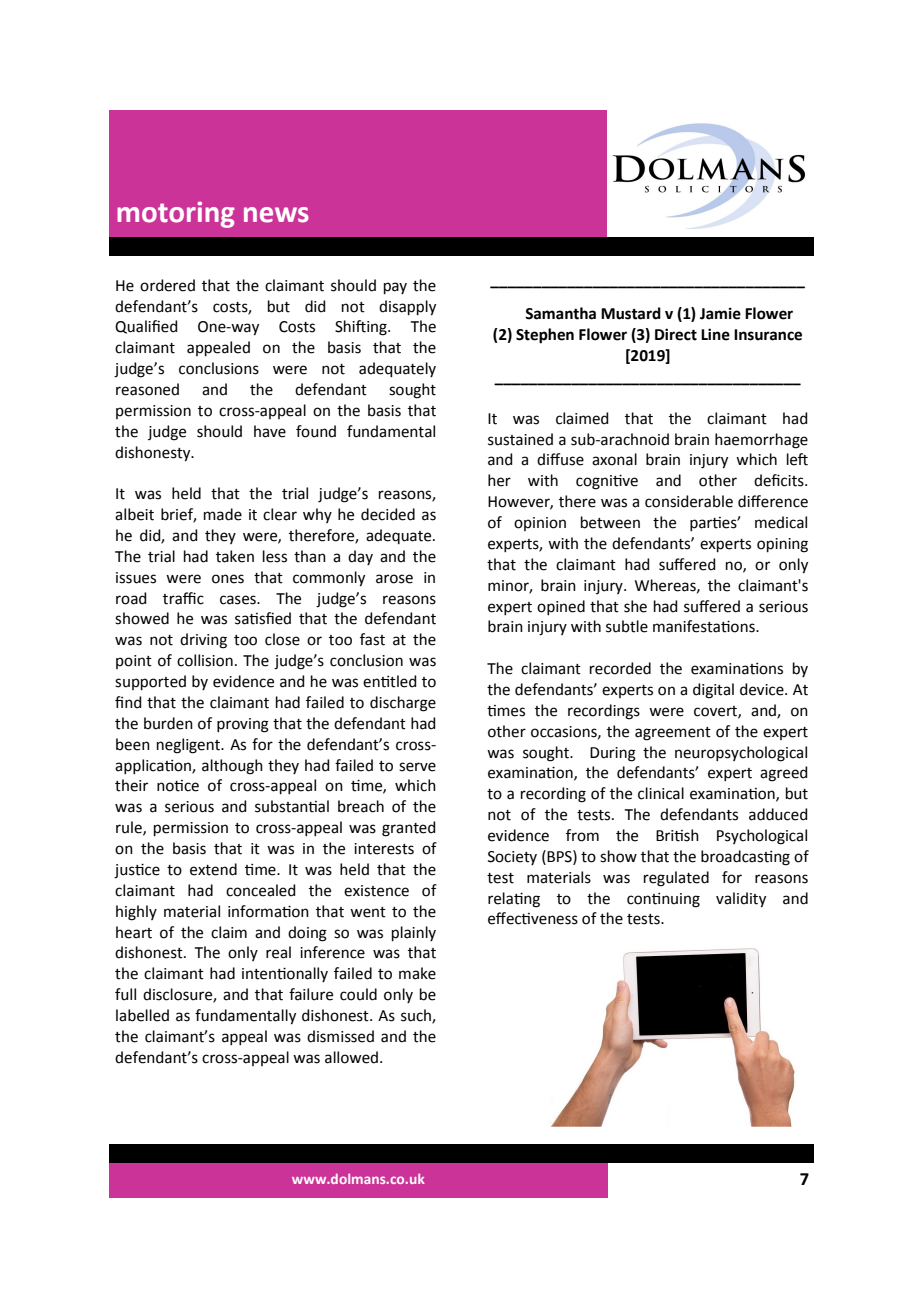 Image resolution: width=924 pixels, height=1308 pixels. What do you see at coordinates (676, 879) in the screenshot?
I see `regulated` at bounding box center [676, 879].
